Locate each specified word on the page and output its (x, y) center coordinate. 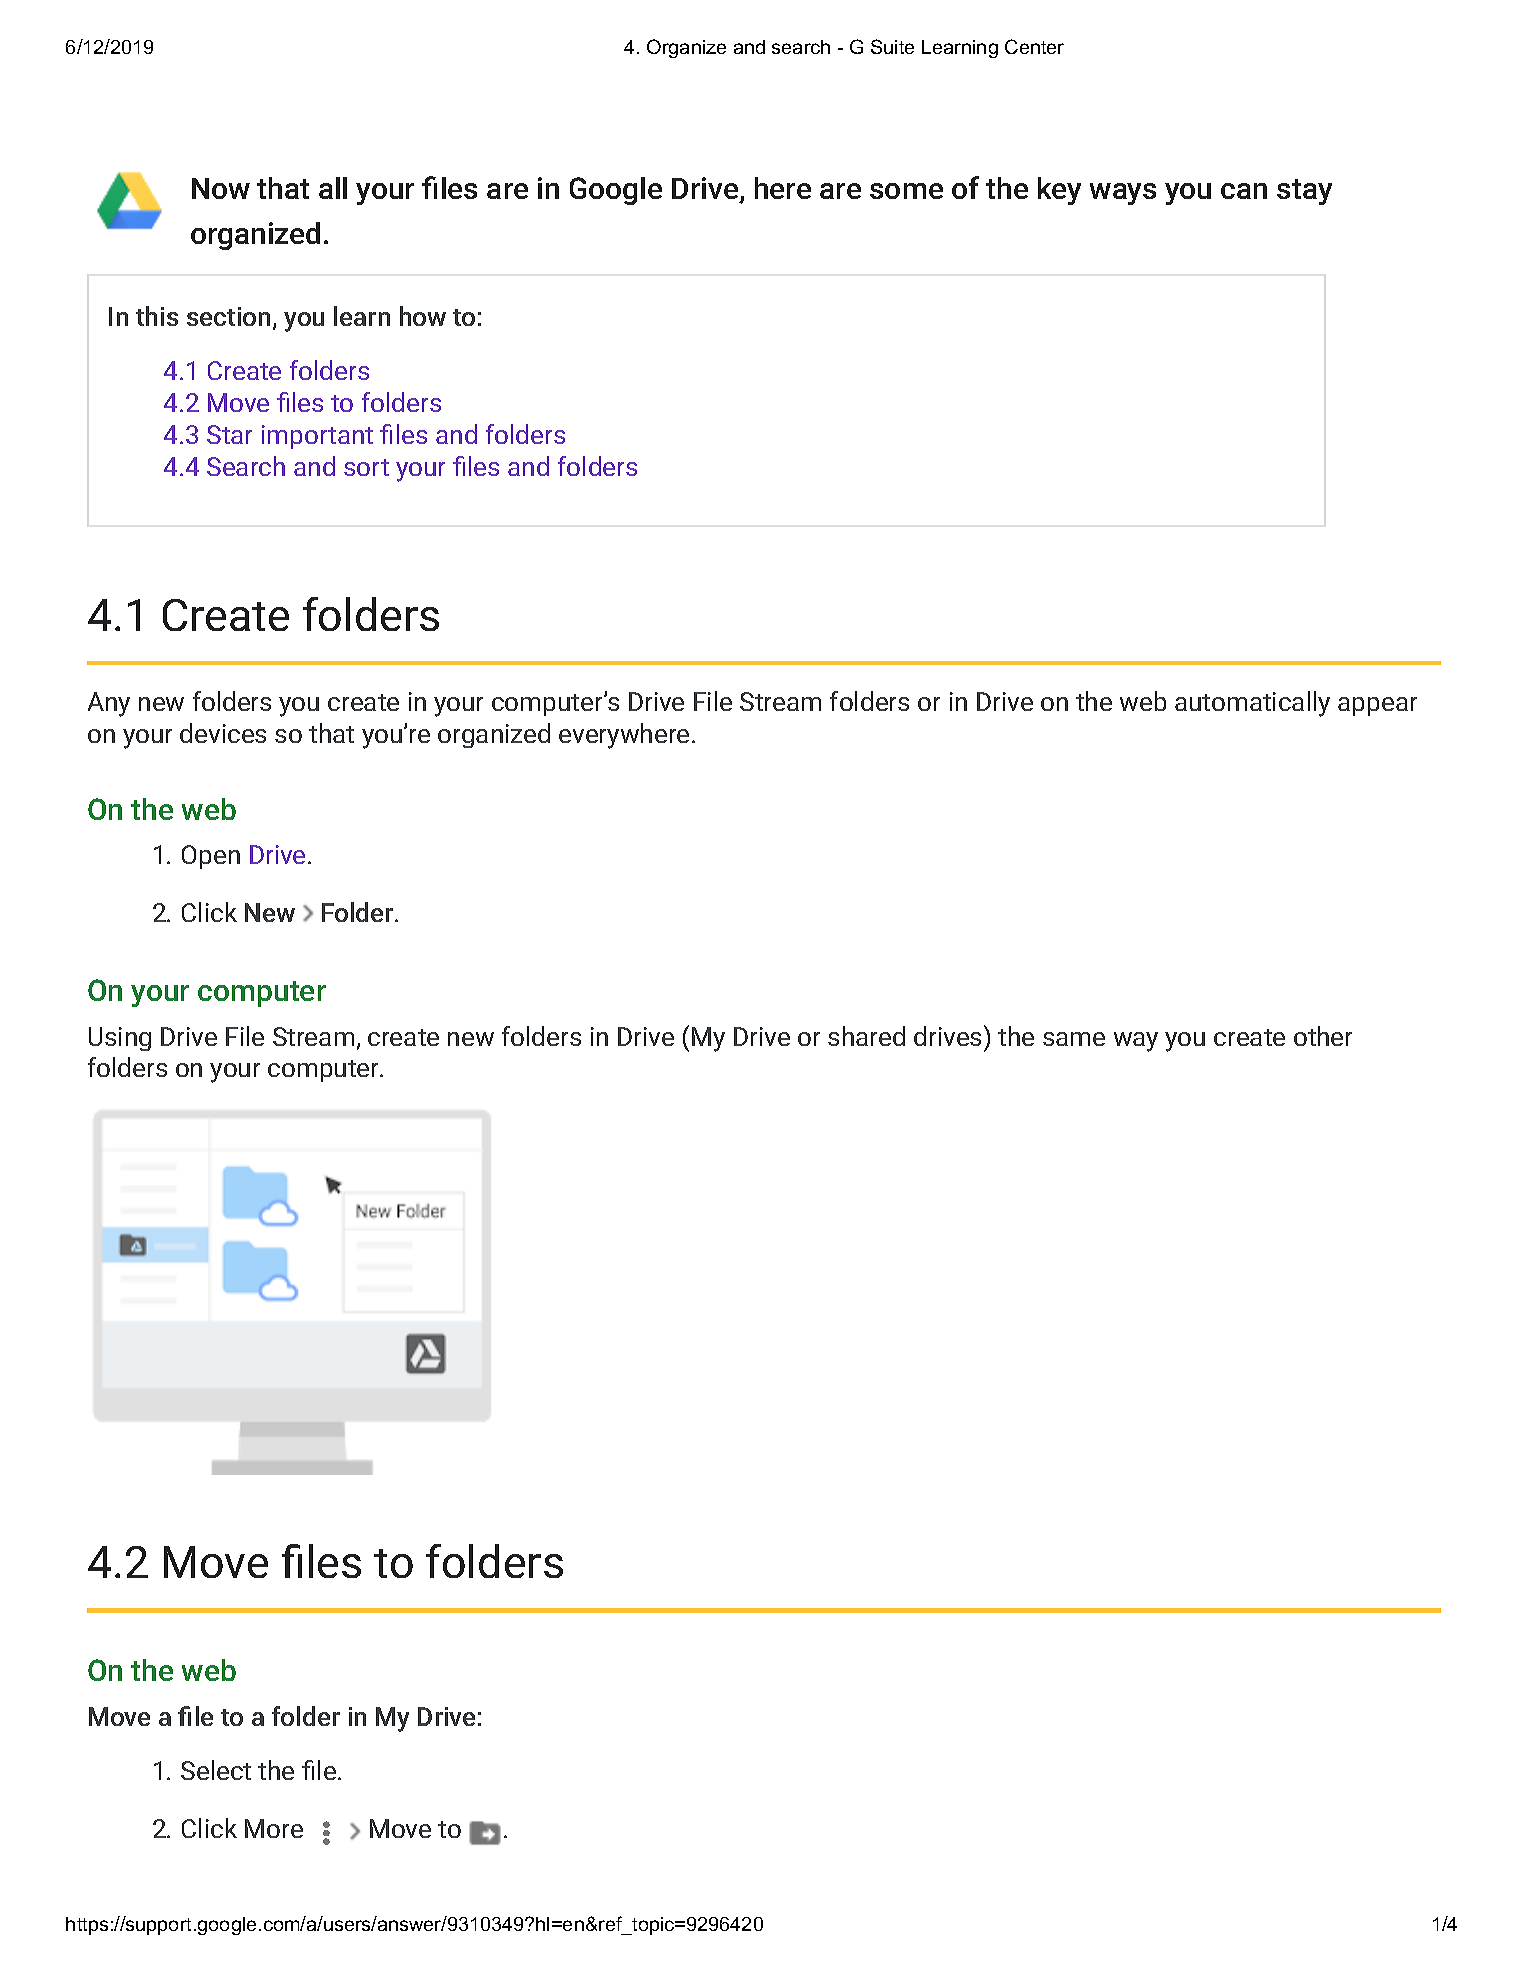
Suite (892, 46)
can (1244, 191)
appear (1377, 706)
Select (216, 1770)
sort (366, 467)
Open (211, 857)
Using (120, 1039)
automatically (1252, 704)
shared (866, 1036)
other (1323, 1036)
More (274, 1828)
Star (229, 434)
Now (221, 188)
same (1074, 1039)
